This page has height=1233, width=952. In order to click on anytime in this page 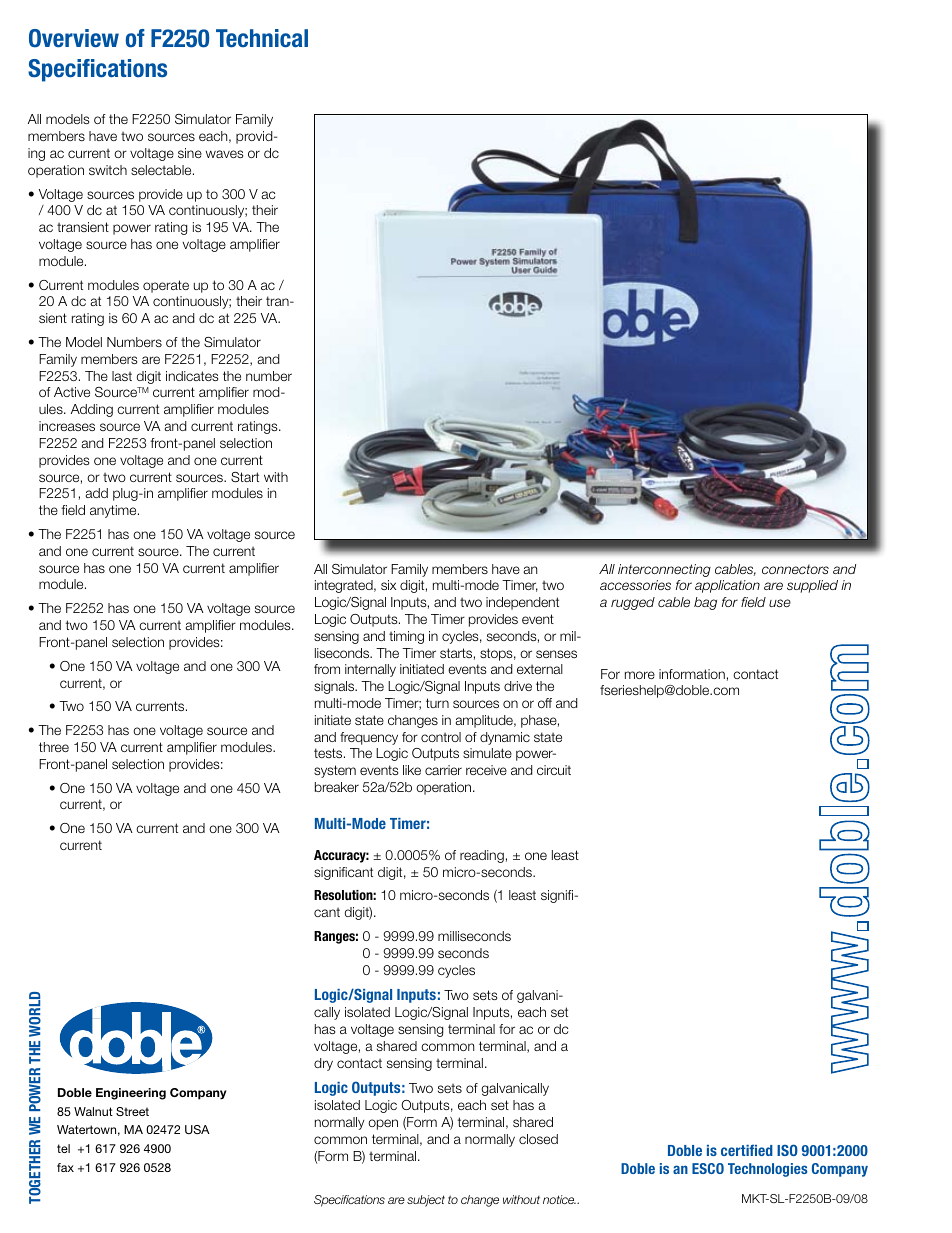, I will do `click(114, 511)`.
